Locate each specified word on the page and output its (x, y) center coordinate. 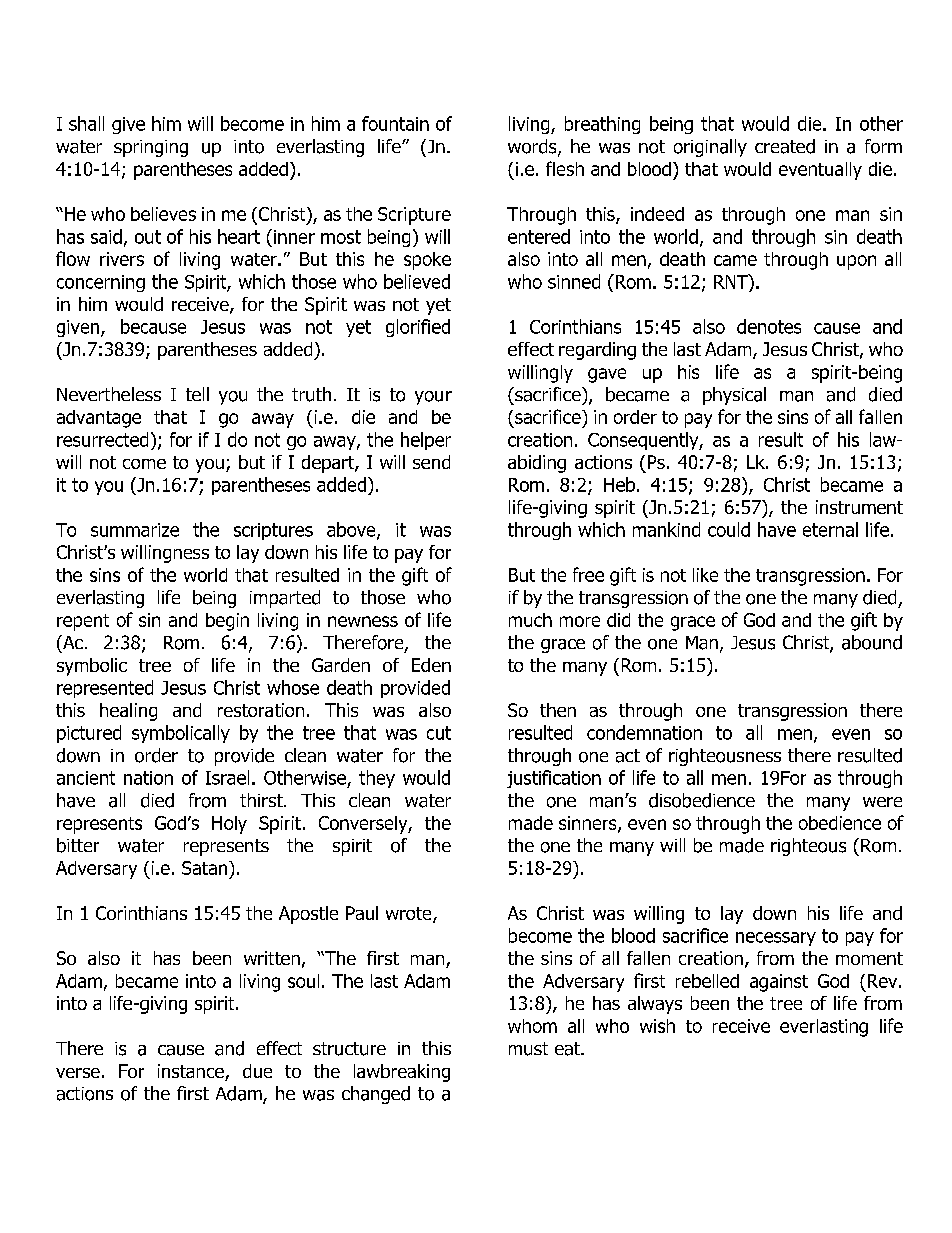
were (882, 802)
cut (439, 733)
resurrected (102, 439)
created (785, 146)
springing (151, 148)
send (431, 462)
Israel (227, 777)
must (528, 1049)
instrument (859, 507)
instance (192, 1072)
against (779, 983)
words (533, 147)
